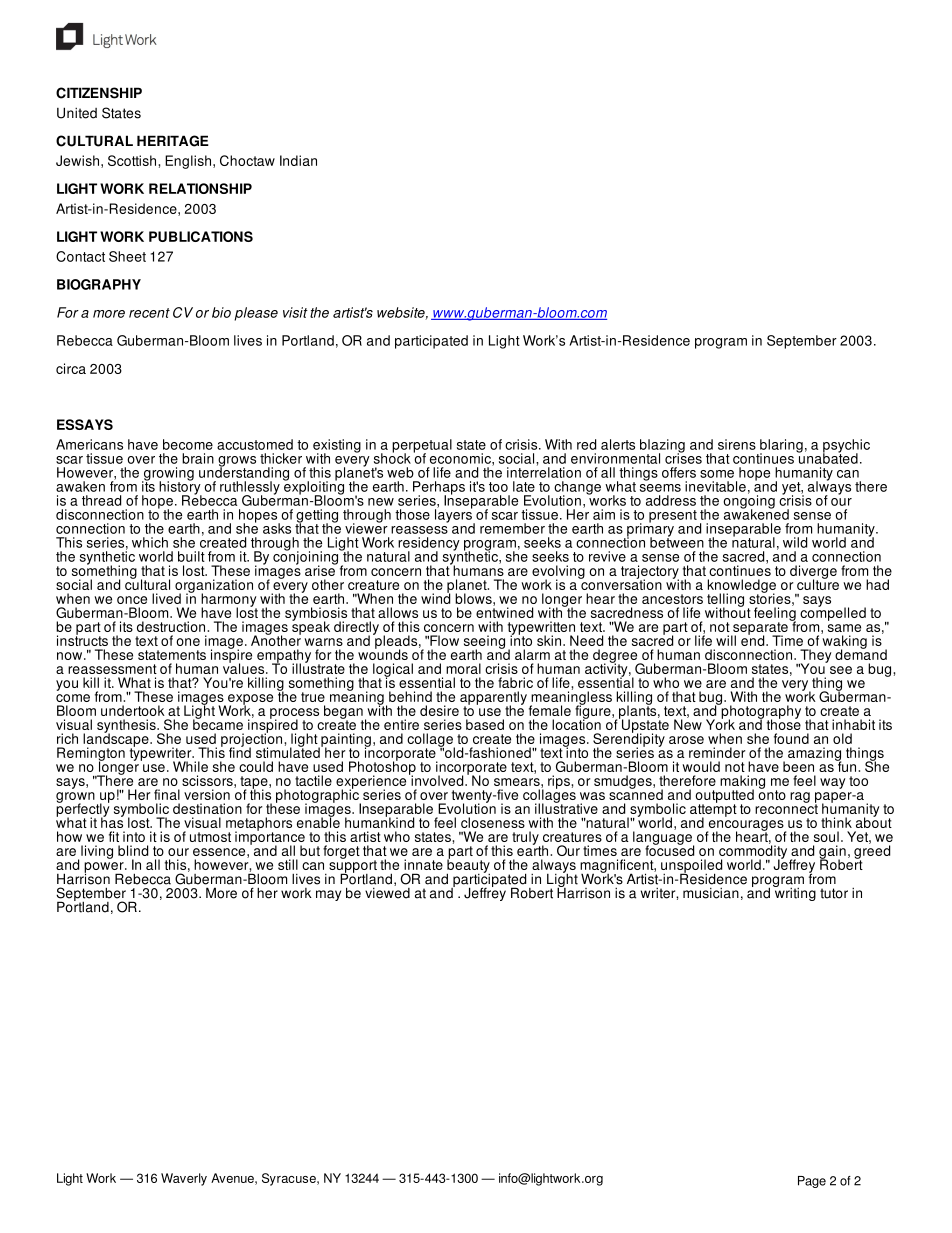 Image resolution: width=952 pixels, height=1233 pixels. Describe the element at coordinates (298, 160) in the screenshot. I see `Indian` at that location.
